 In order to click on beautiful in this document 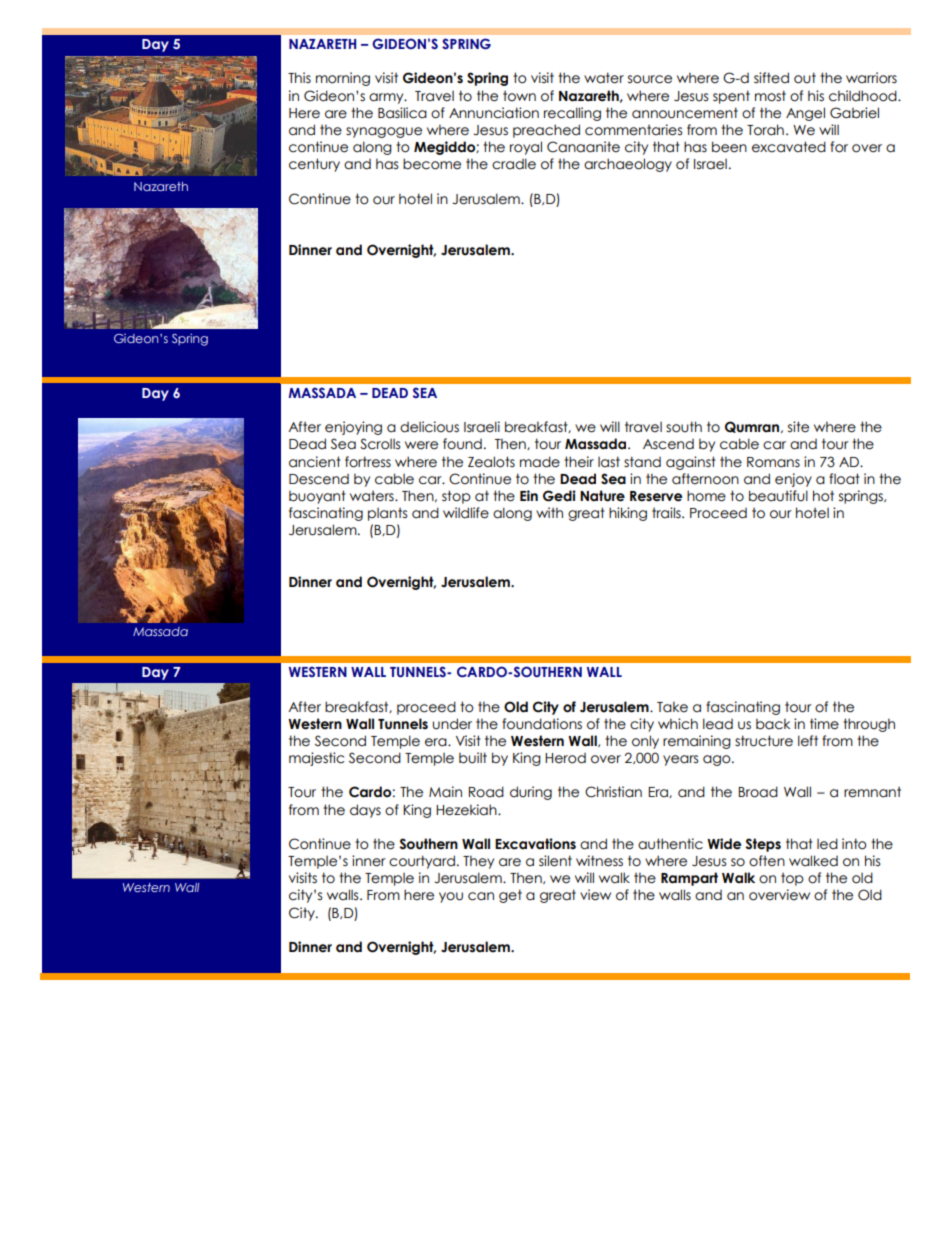, I will do `click(778, 496)`.
